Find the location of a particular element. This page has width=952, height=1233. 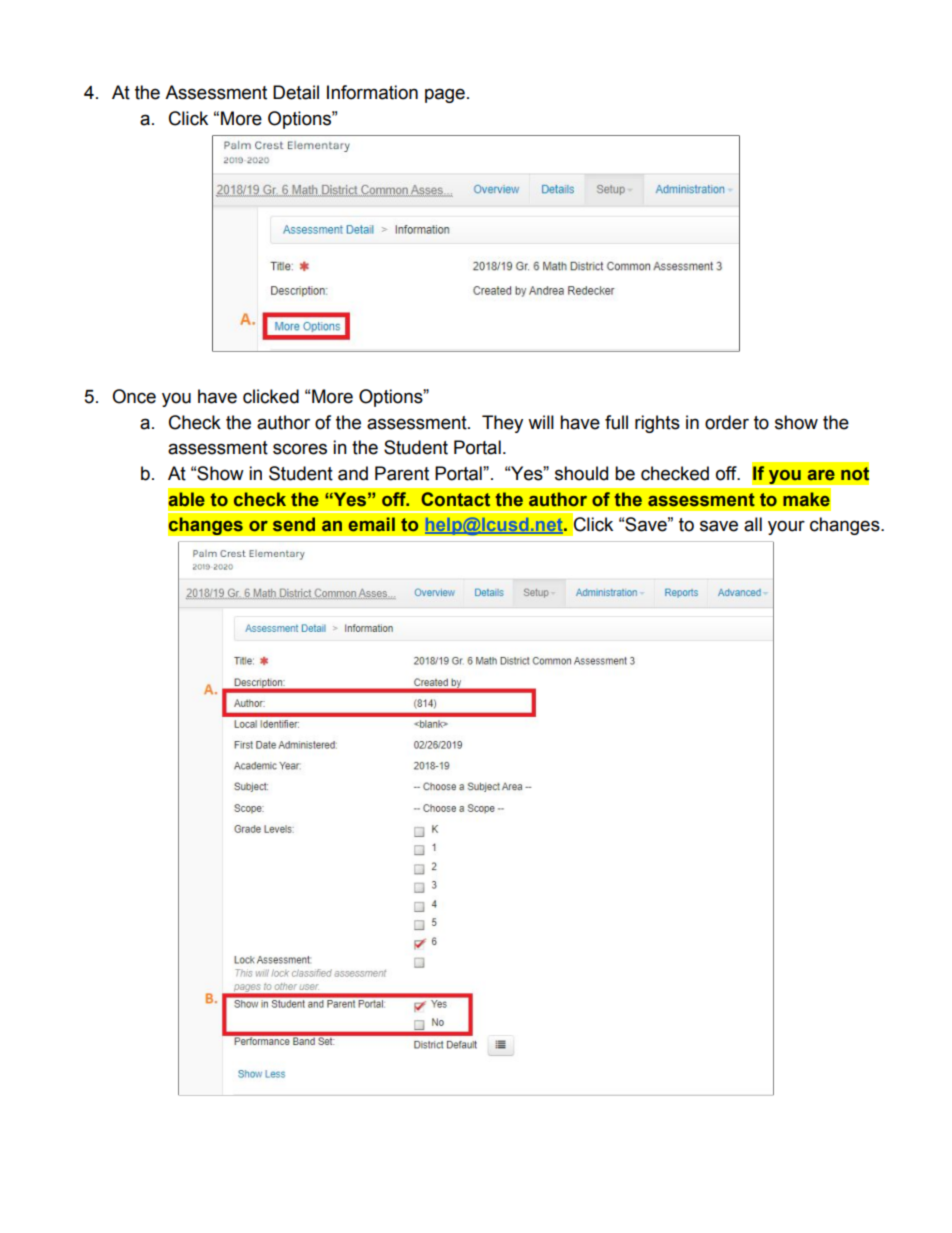

Contact is located at coordinates (455, 499).
